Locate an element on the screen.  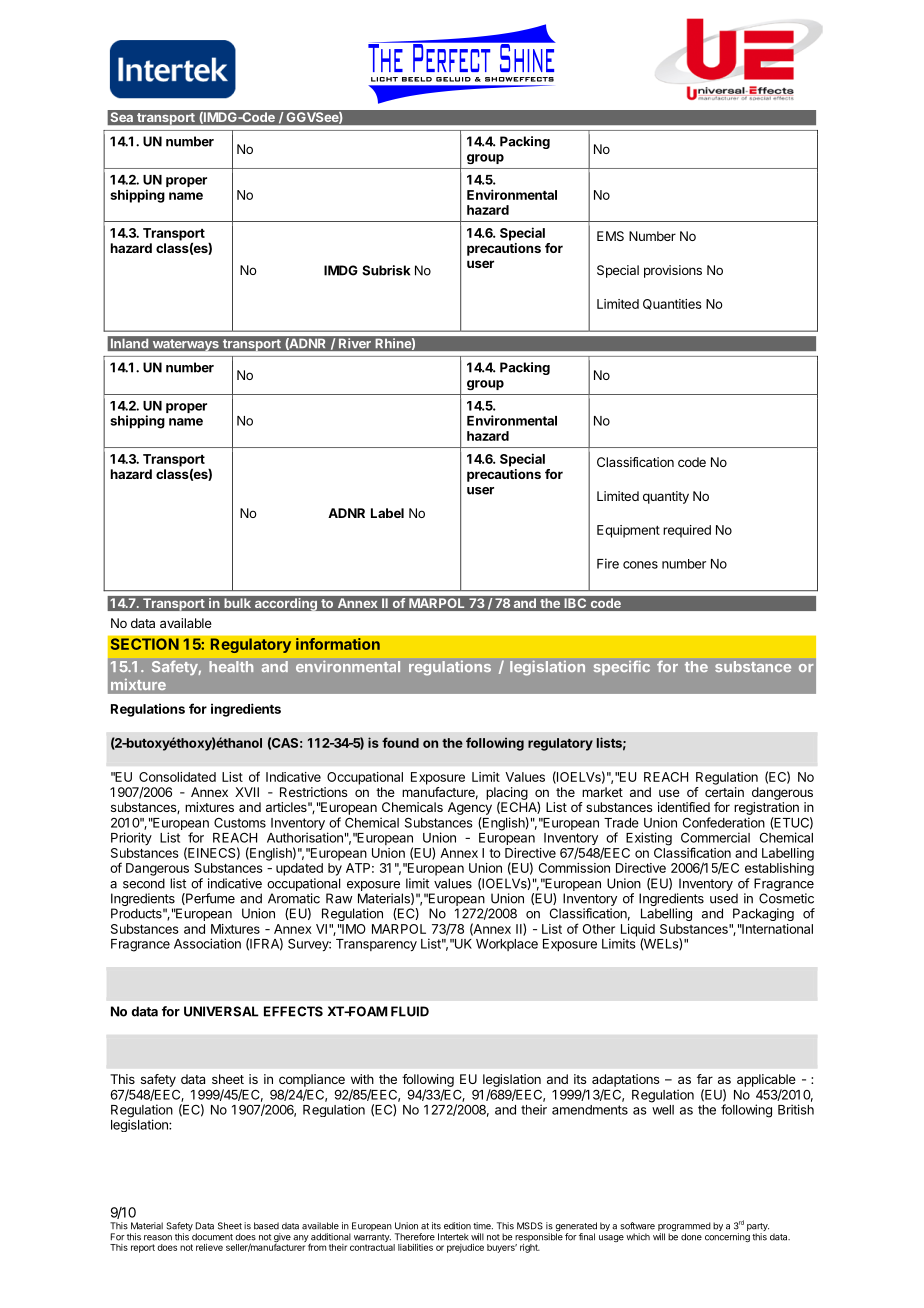
EMS is located at coordinates (610, 236).
